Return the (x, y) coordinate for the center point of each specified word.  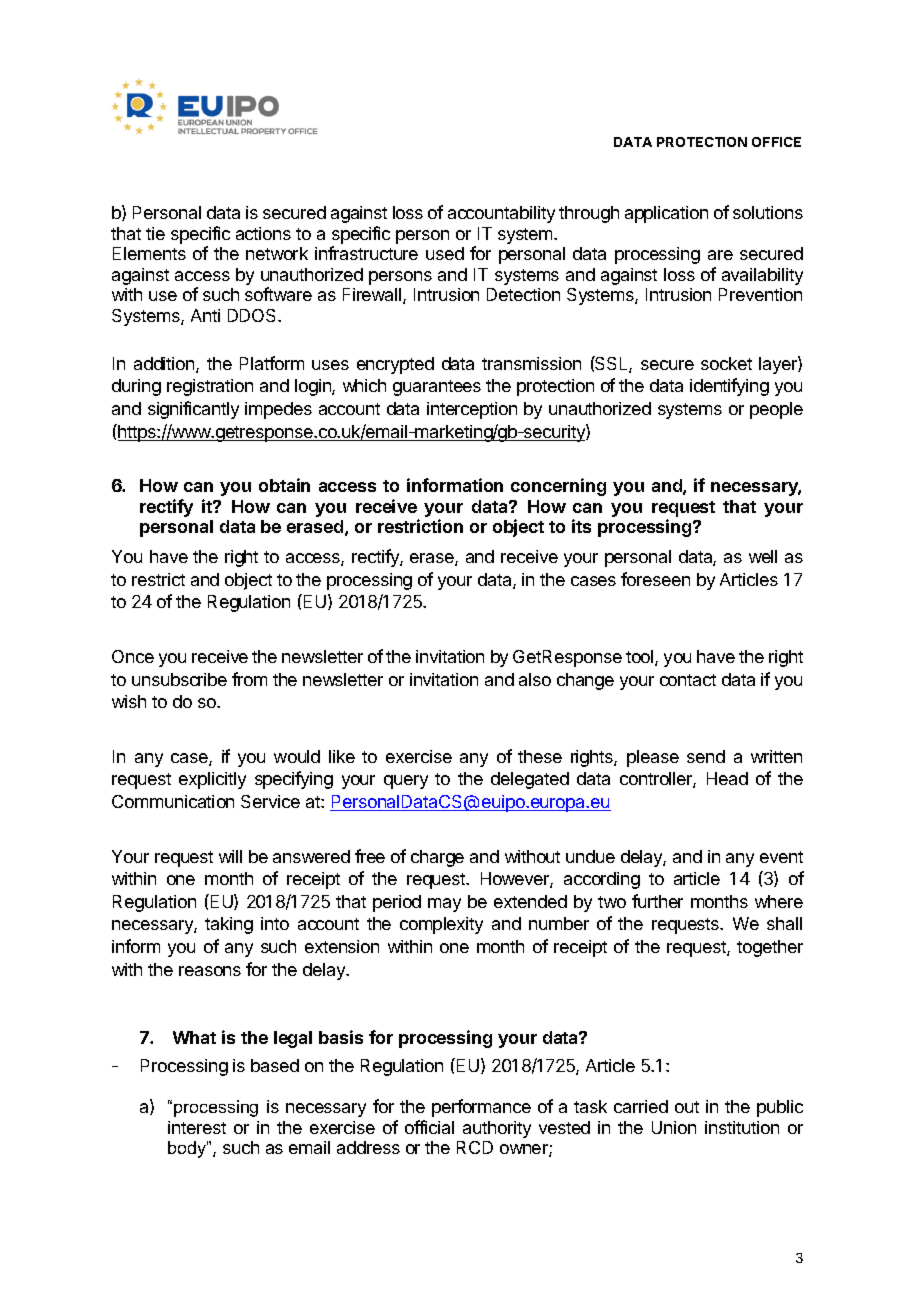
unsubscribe (179, 679)
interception (472, 410)
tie (155, 233)
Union (674, 1127)
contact (688, 680)
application (666, 214)
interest (197, 1127)
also (535, 679)
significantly (193, 410)
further (657, 901)
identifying (729, 387)
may (444, 905)
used (445, 253)
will (230, 856)
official (429, 1127)
